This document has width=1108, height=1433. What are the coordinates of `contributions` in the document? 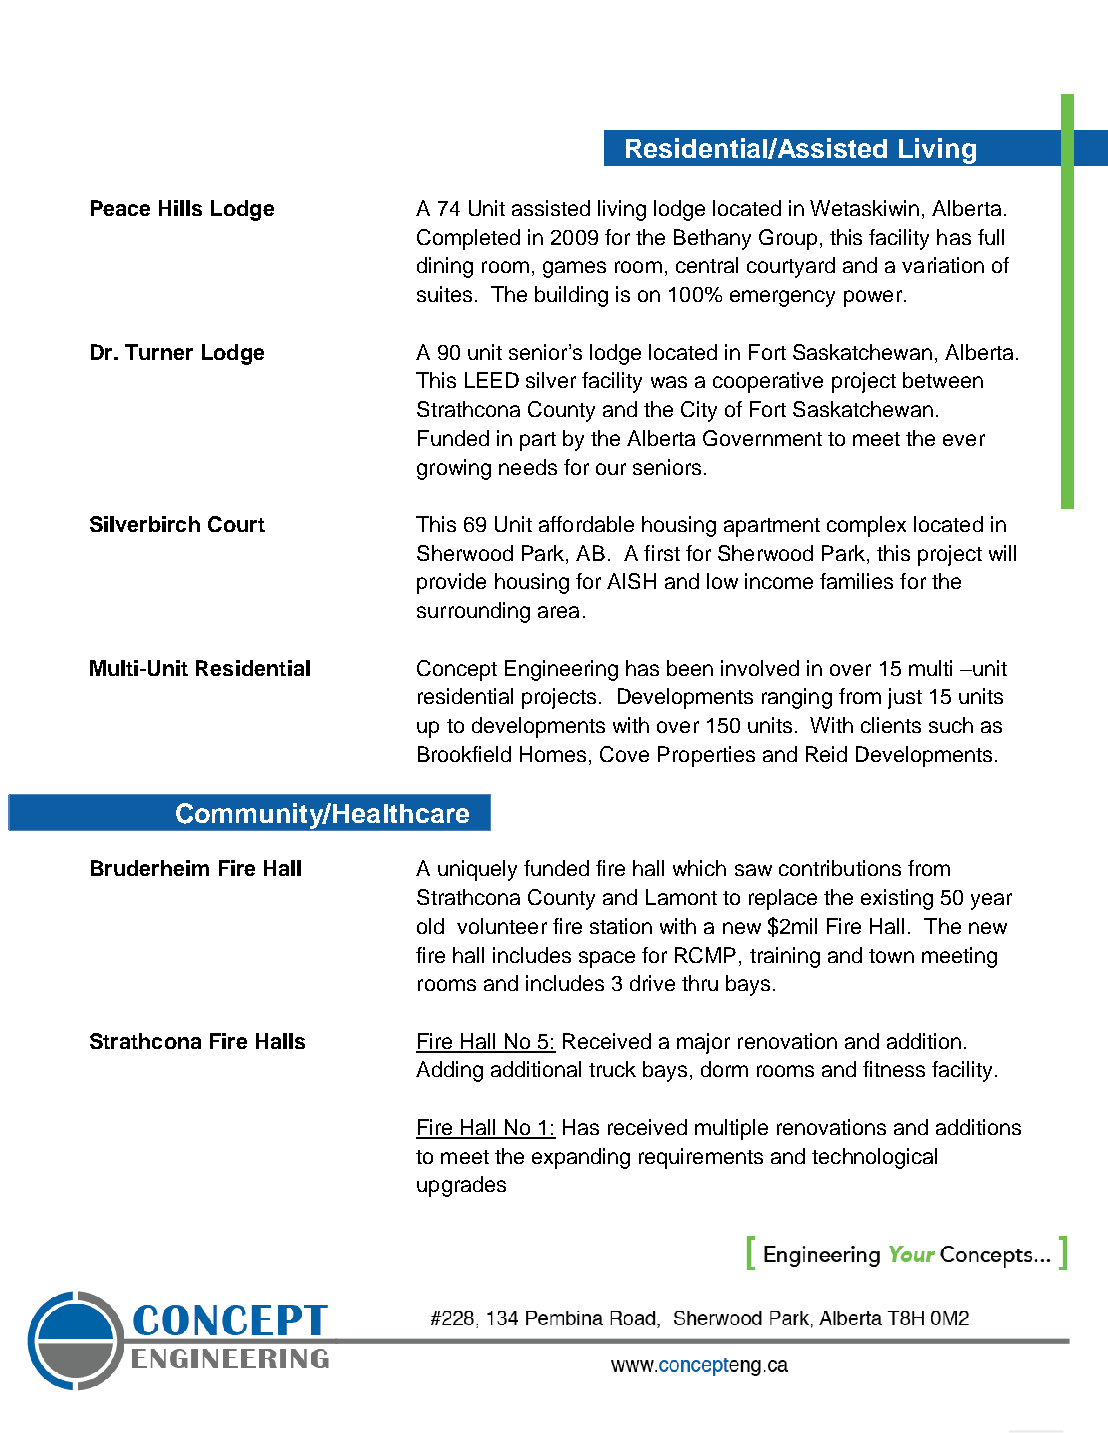 It's located at (840, 868).
